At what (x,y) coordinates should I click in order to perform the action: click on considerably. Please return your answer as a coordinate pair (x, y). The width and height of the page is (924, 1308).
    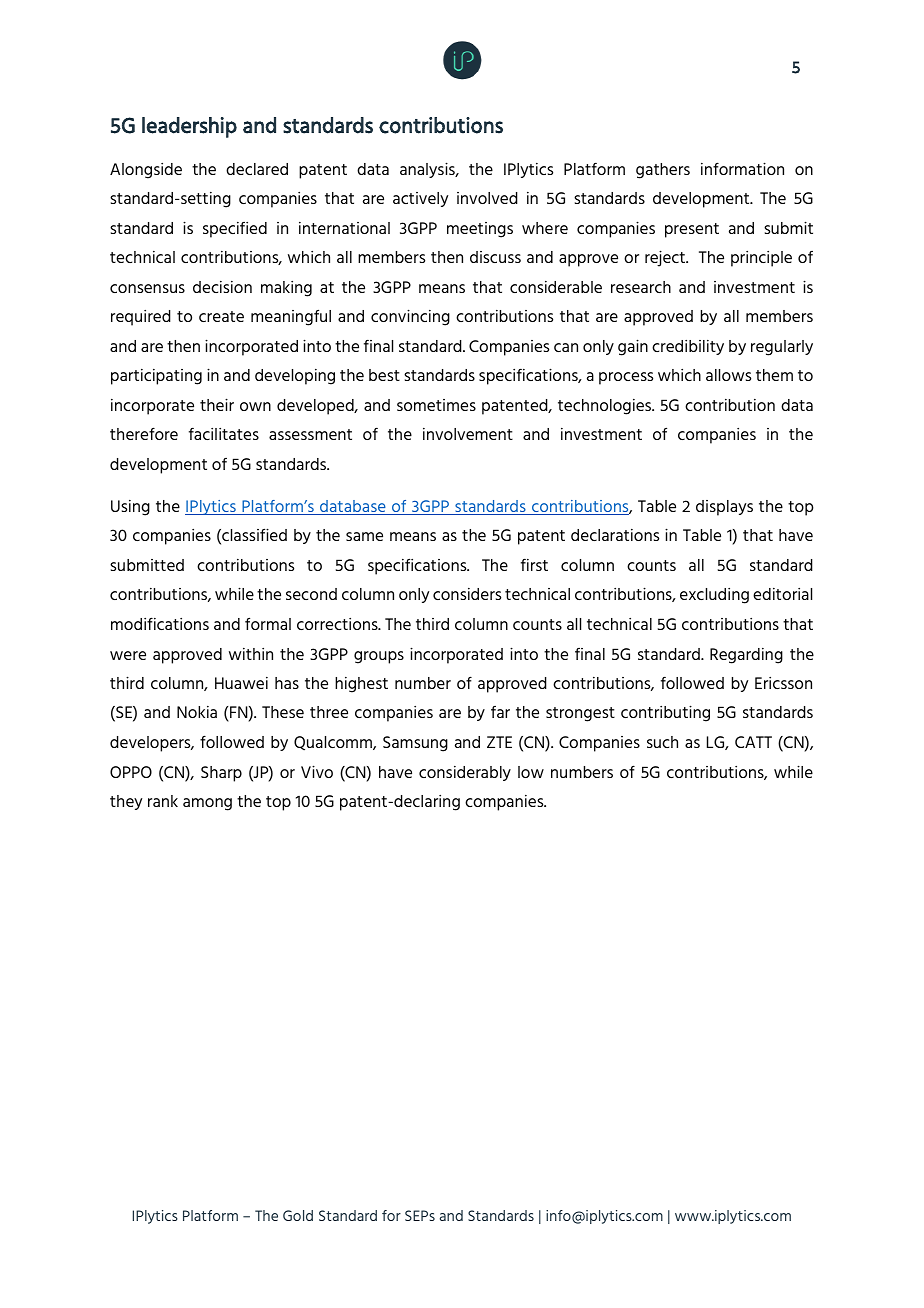
    Looking at the image, I should click on (465, 773).
